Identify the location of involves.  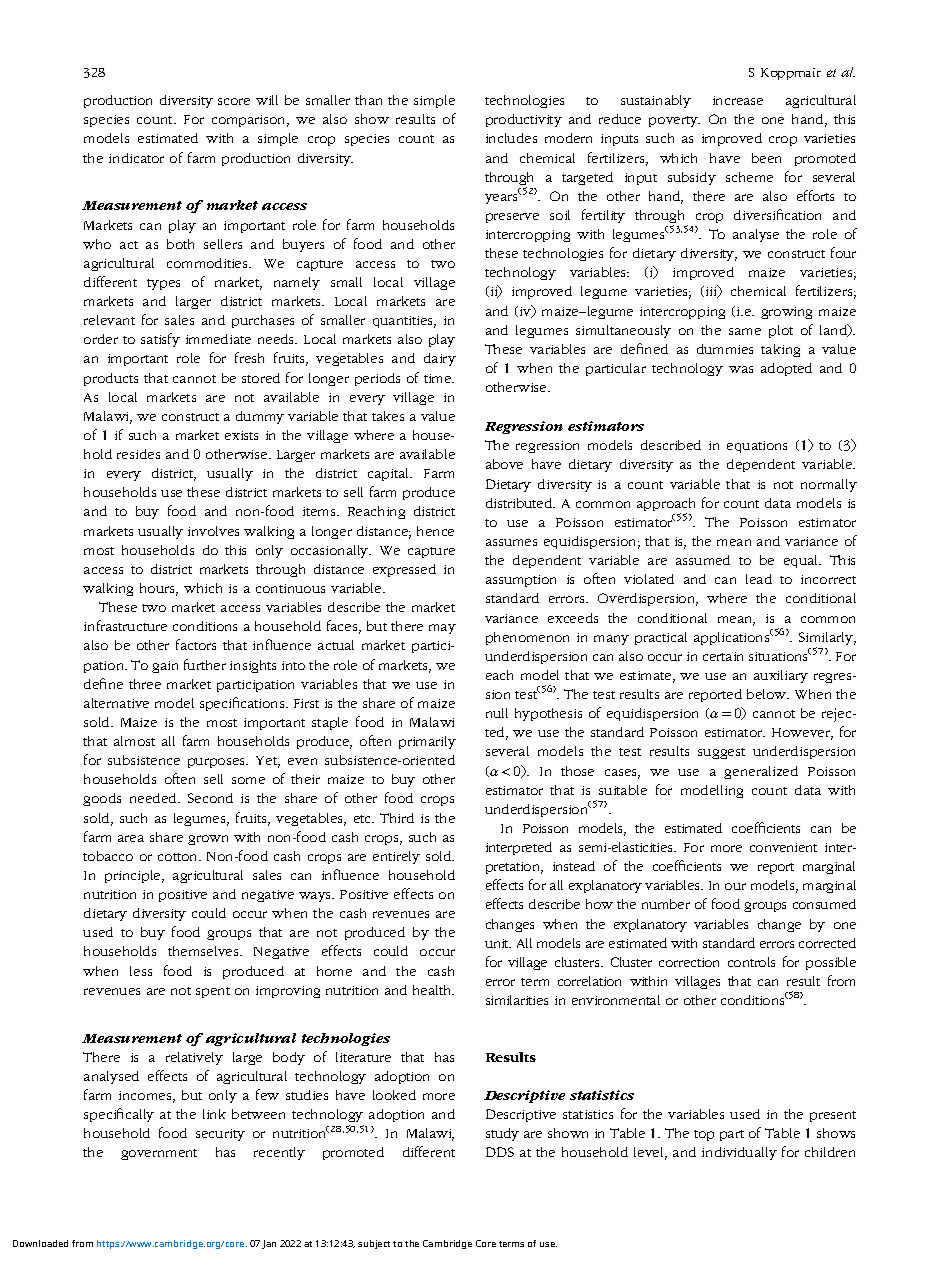
(213, 531).
